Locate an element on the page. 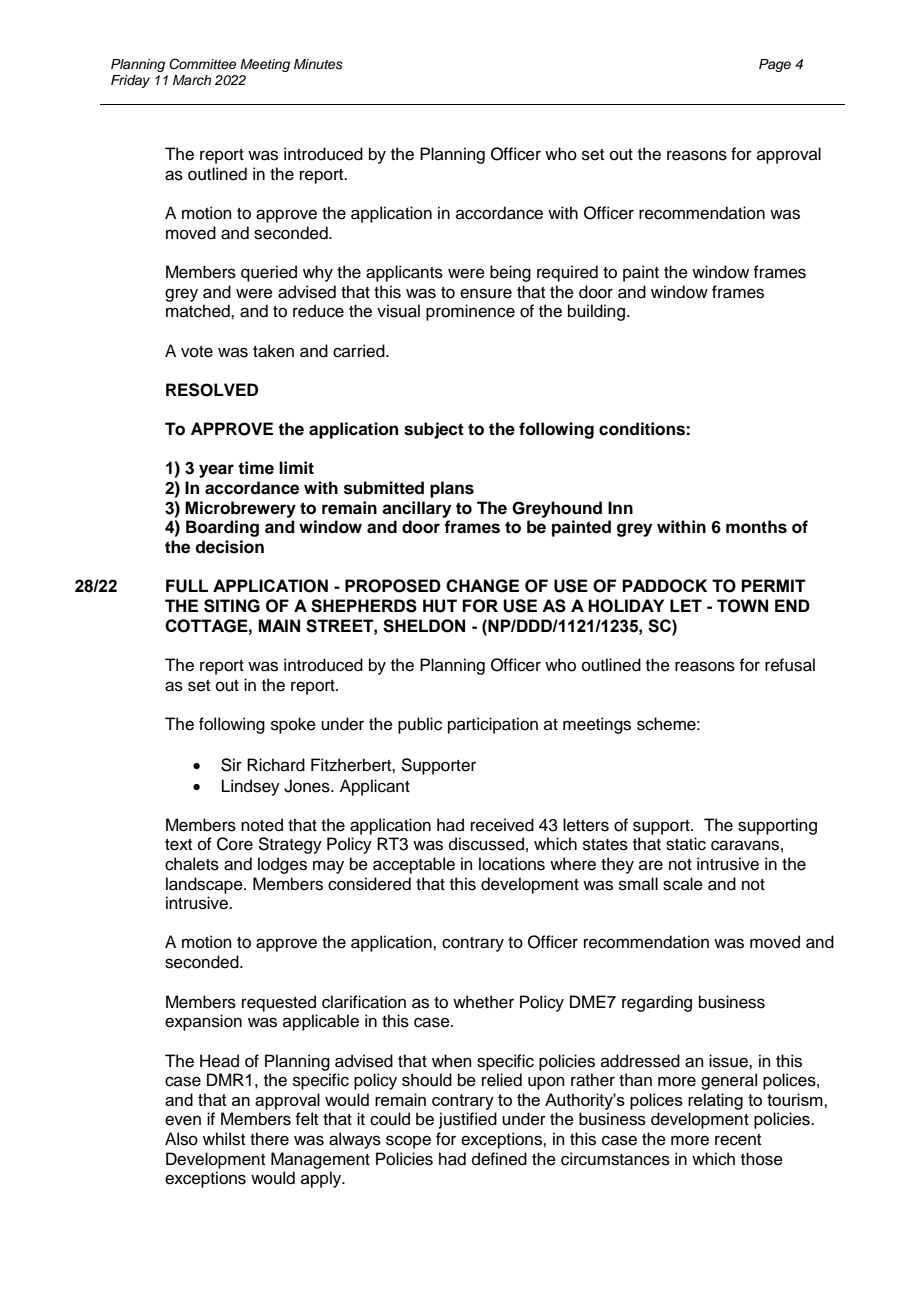 This image has height=1308, width=924. recent is located at coordinates (738, 1140).
